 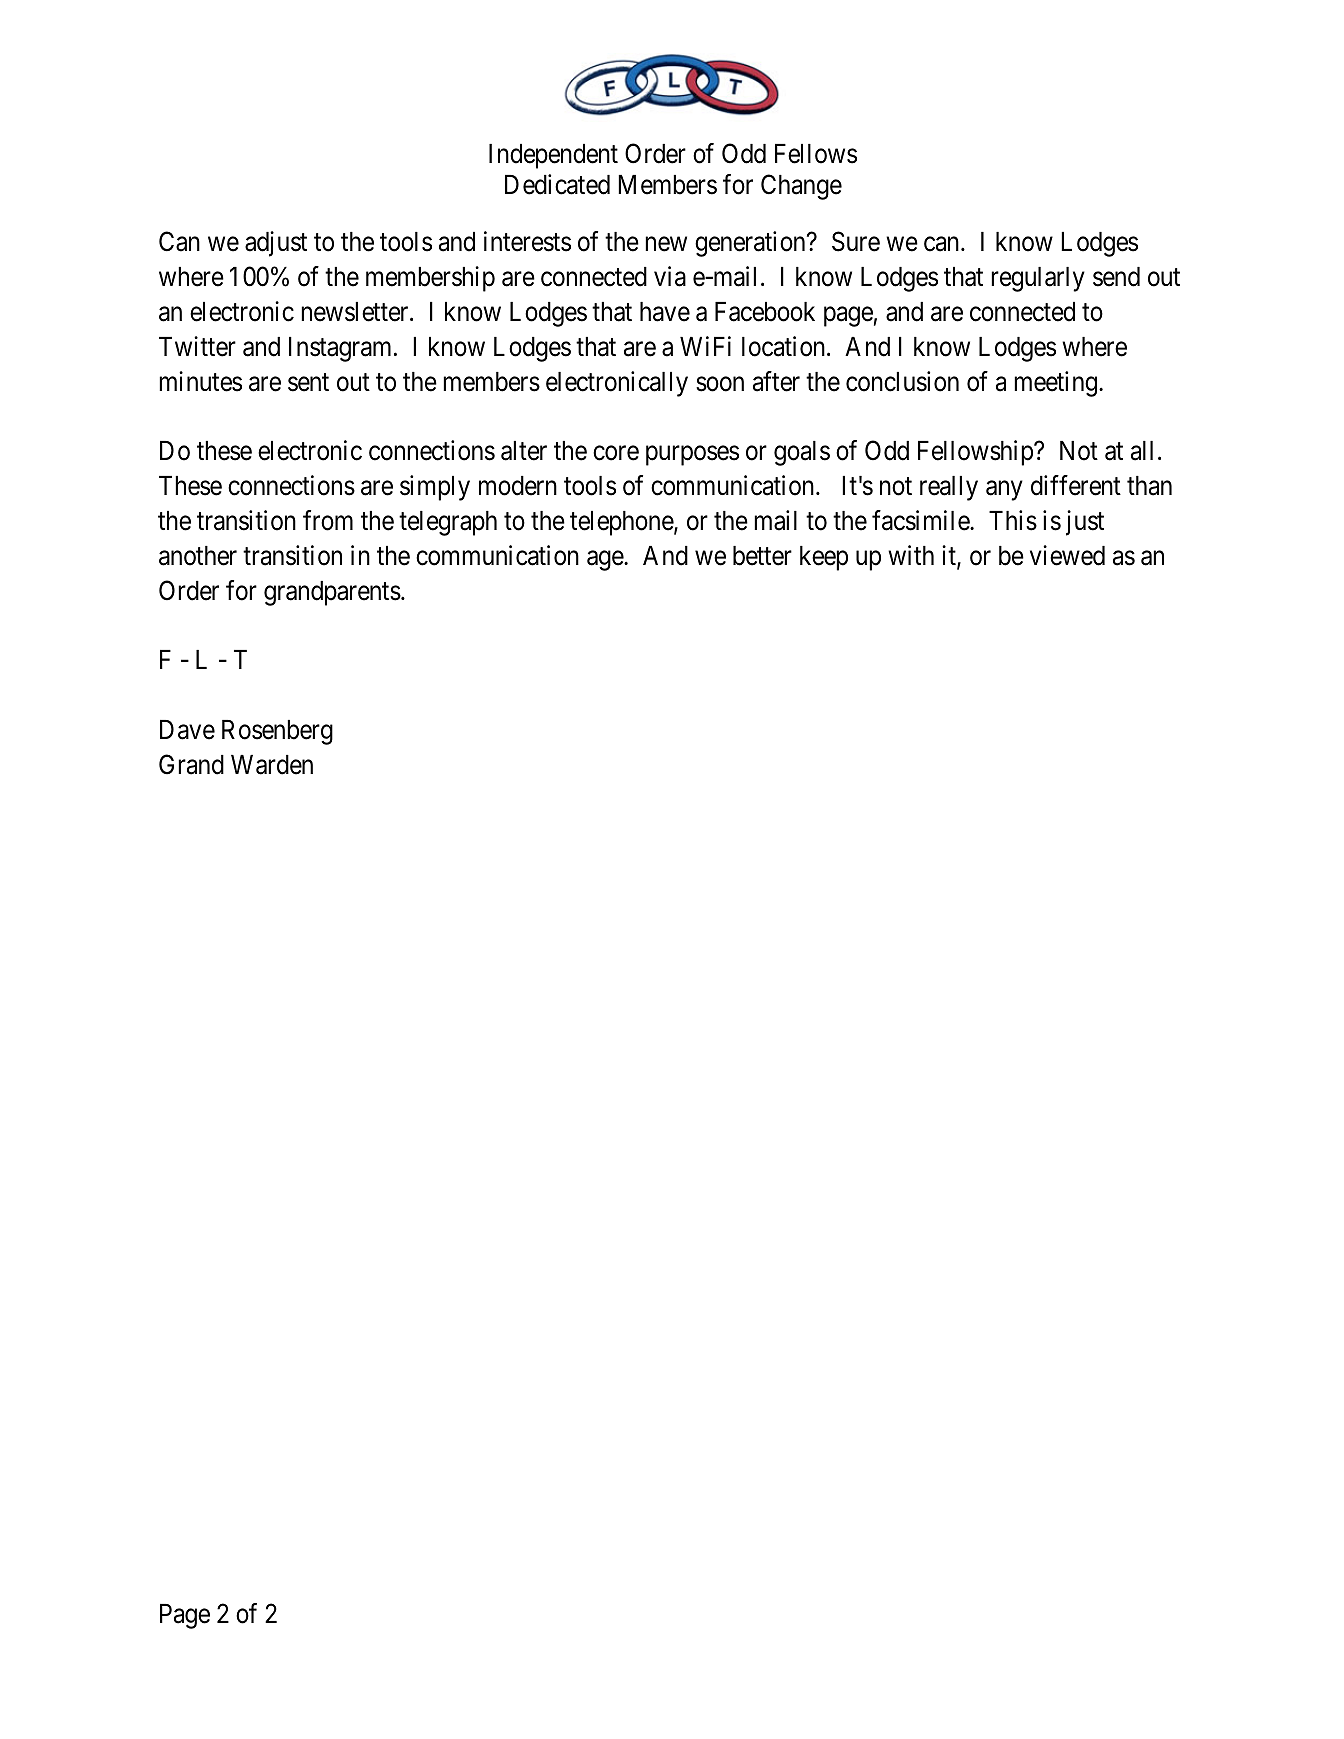 I want to click on Dedicated, so click(x=557, y=184).
